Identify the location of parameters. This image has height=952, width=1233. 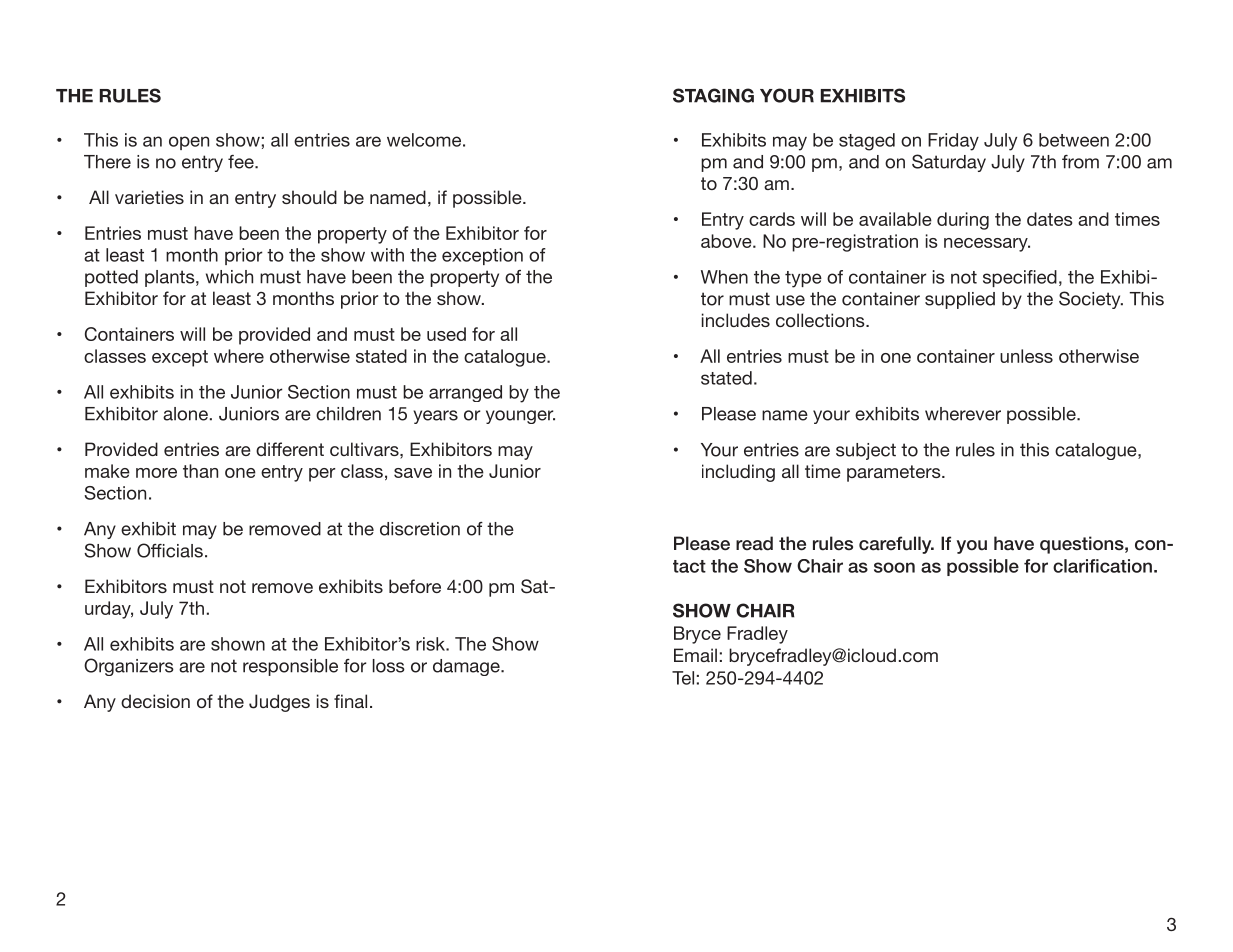
(895, 473).
